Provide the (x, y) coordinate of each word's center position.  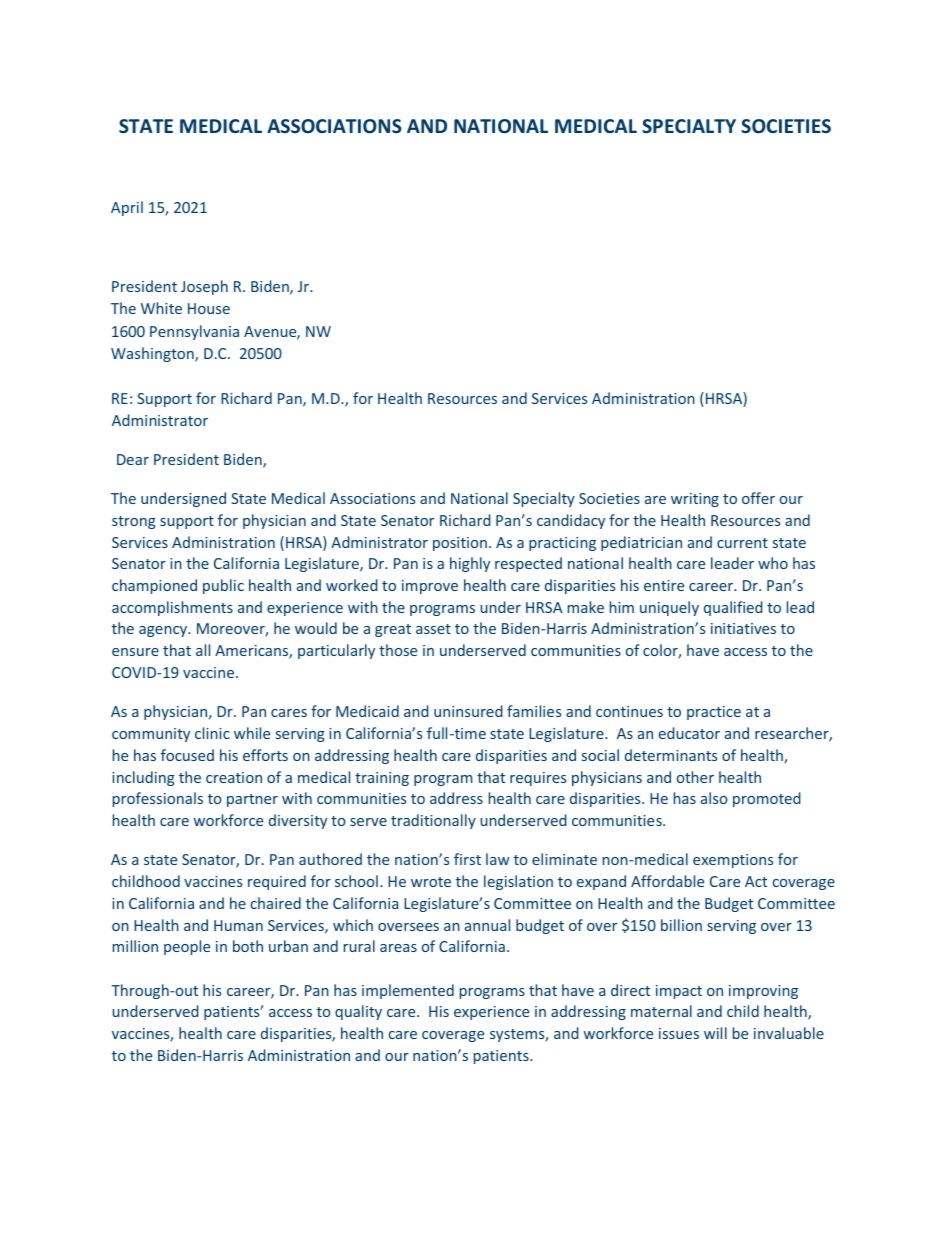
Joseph (204, 287)
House (209, 308)
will (715, 1033)
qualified (733, 608)
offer (758, 498)
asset (433, 629)
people (187, 947)
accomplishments (172, 608)
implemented (408, 991)
